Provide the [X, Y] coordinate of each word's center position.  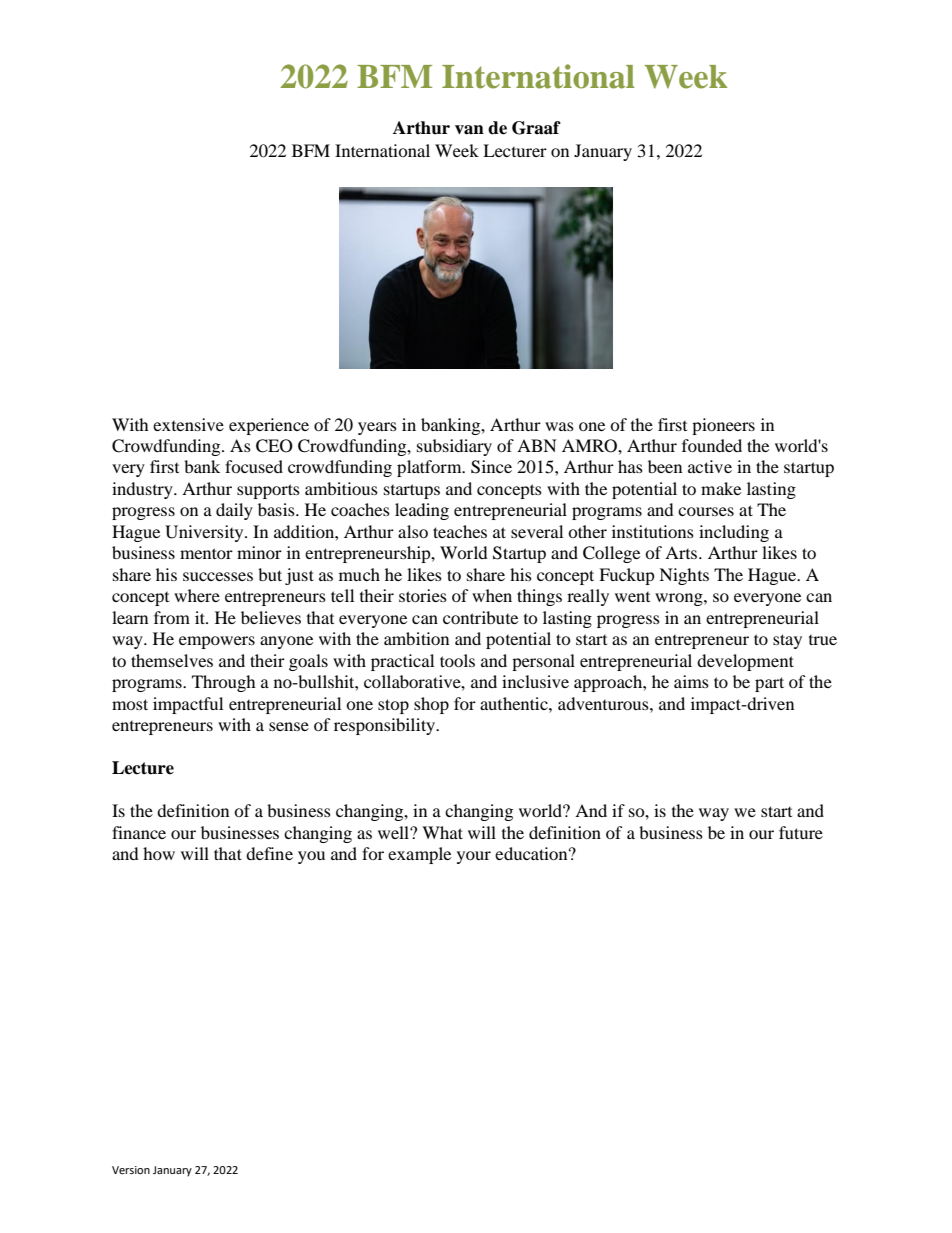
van [469, 130]
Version [131, 1170]
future [801, 832]
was [559, 426]
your [474, 857]
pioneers [723, 426]
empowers [217, 642]
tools [457, 660]
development [745, 662]
